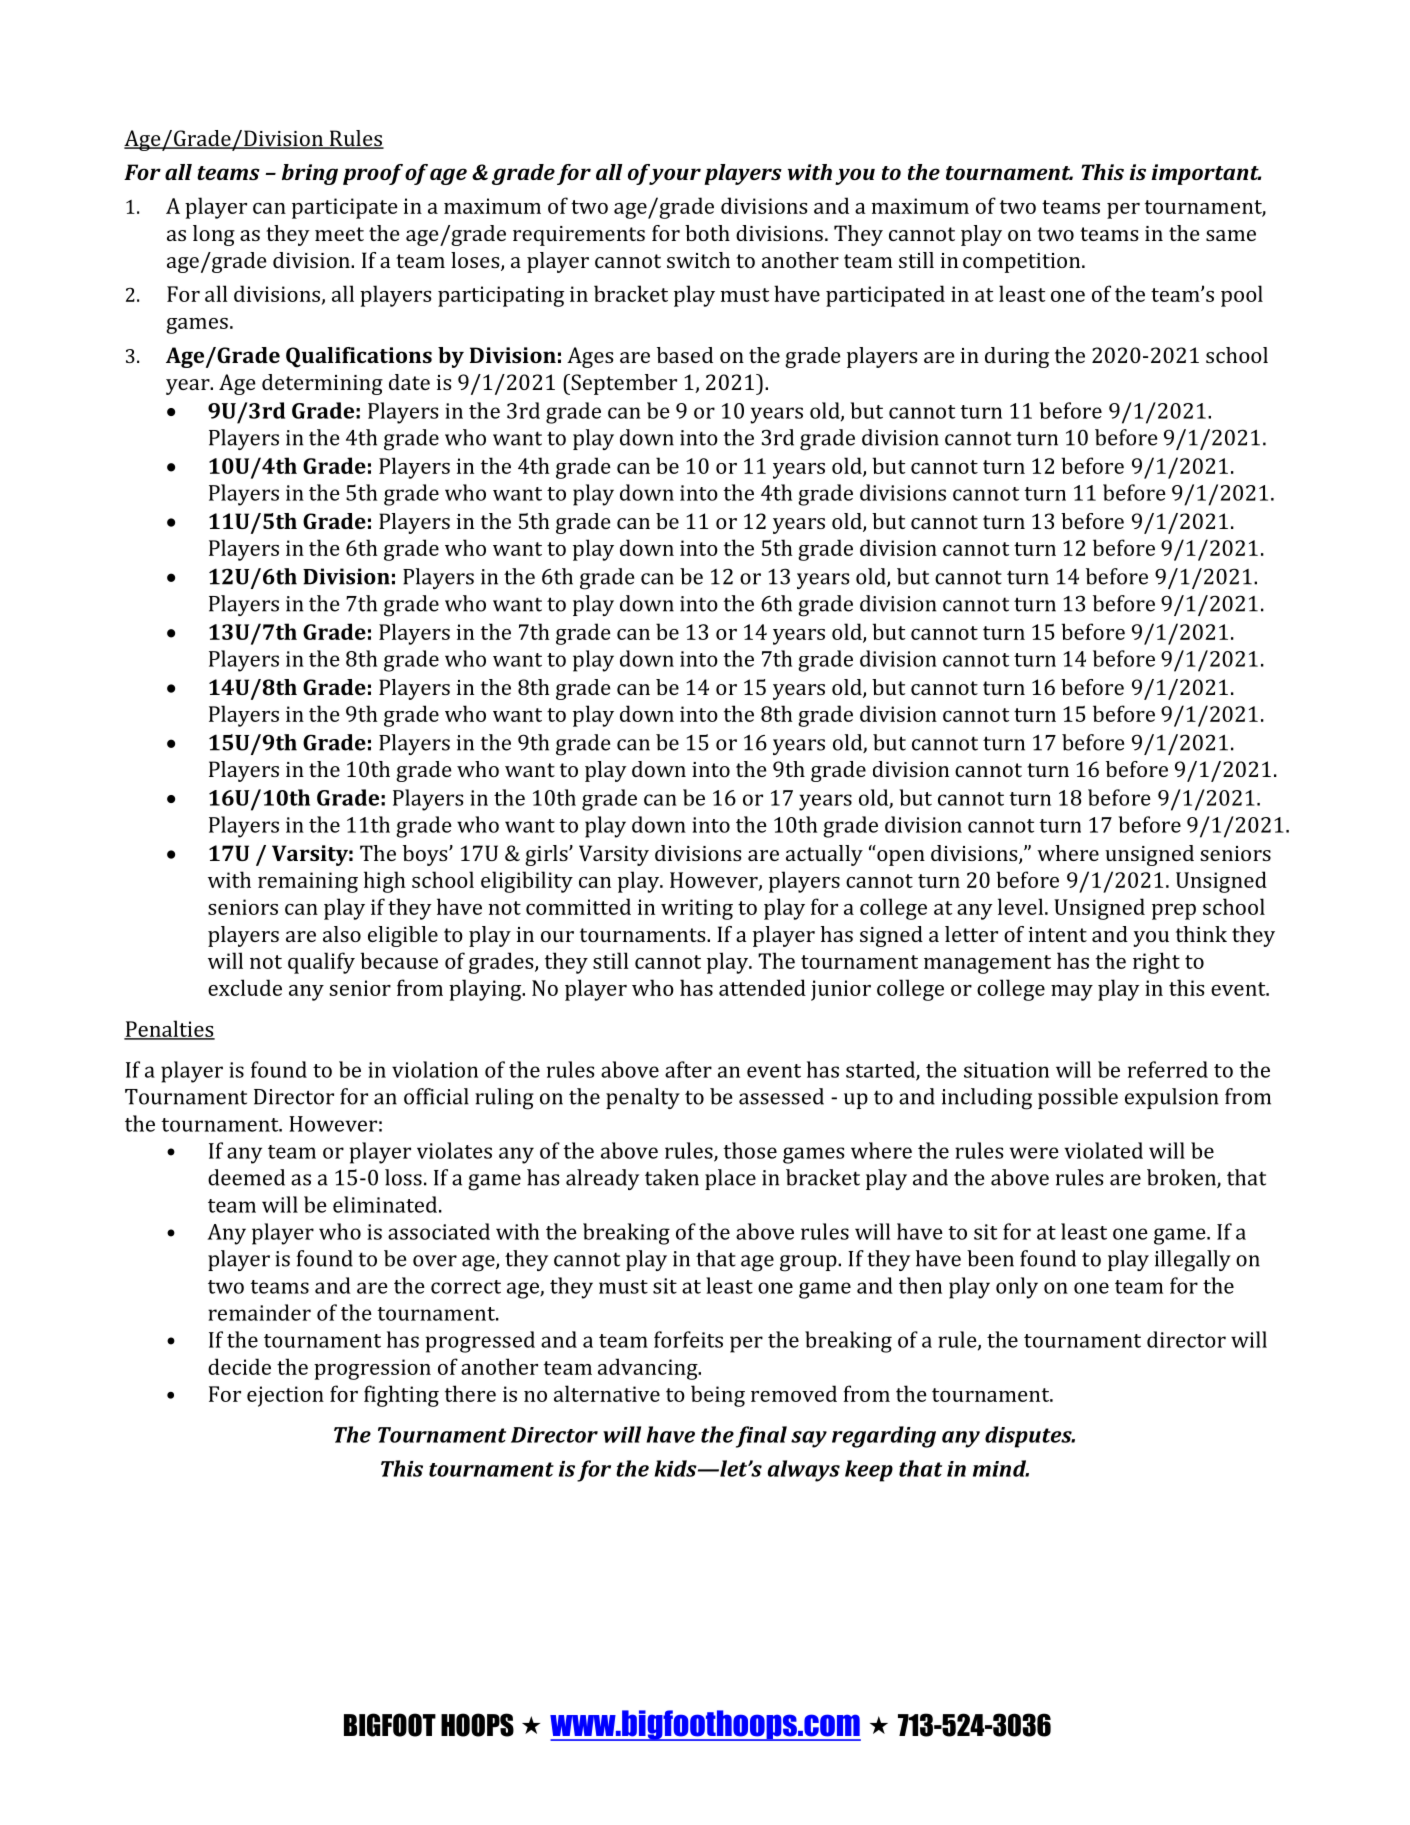 This screenshot has width=1410, height=1825. I want to click on exclude, so click(245, 987).
